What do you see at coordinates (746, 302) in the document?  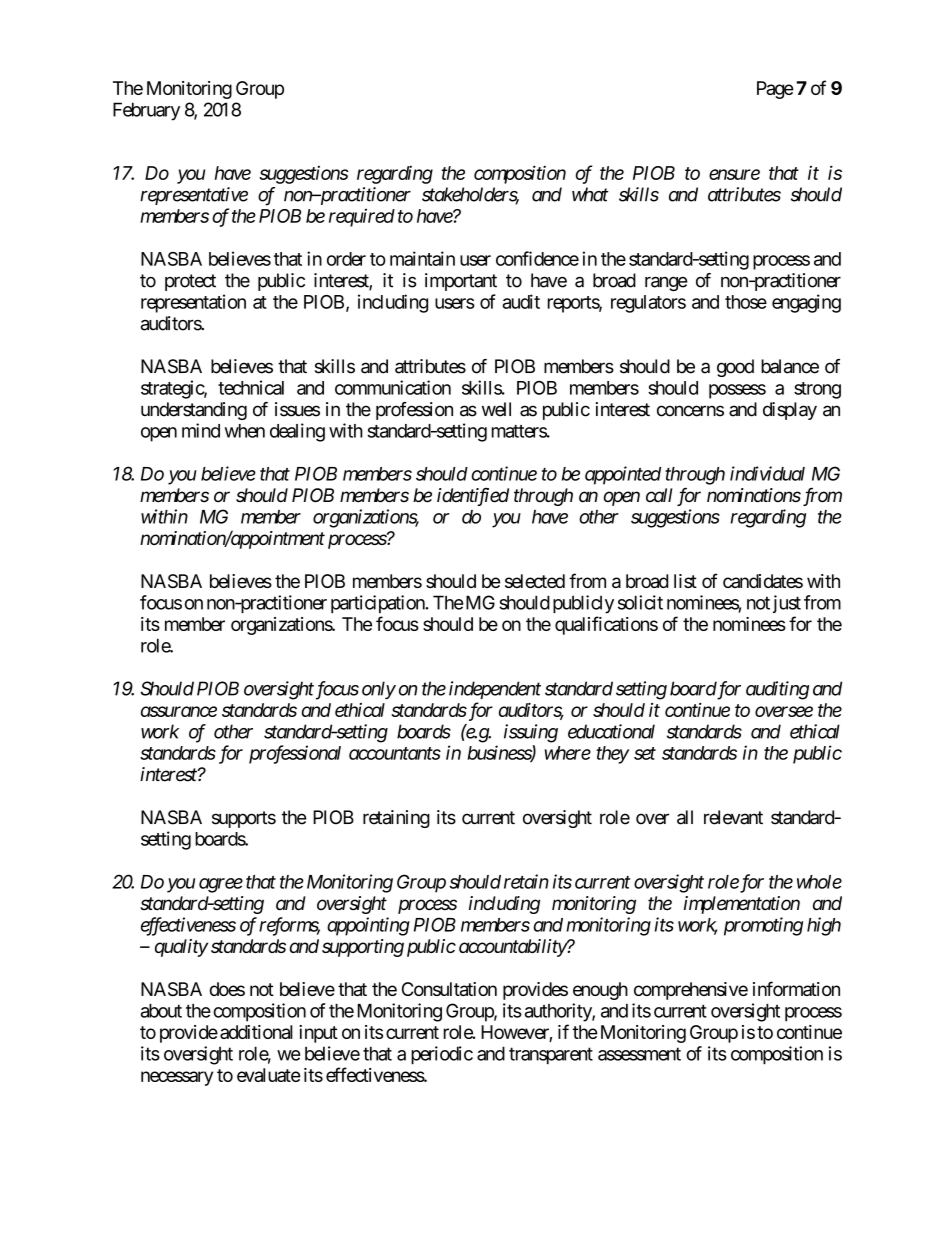 I see `those` at bounding box center [746, 302].
